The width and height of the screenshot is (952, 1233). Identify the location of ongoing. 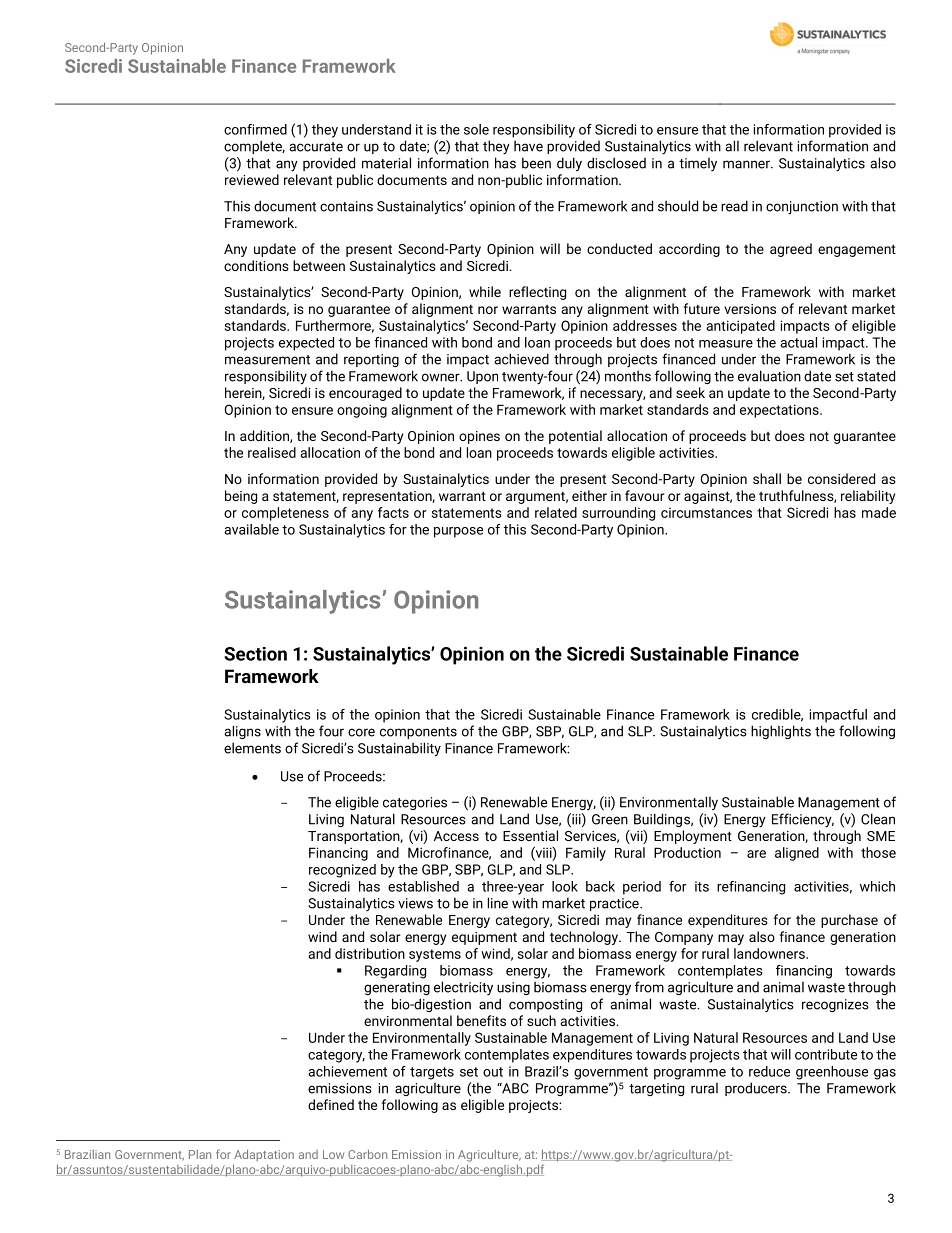
(362, 411).
